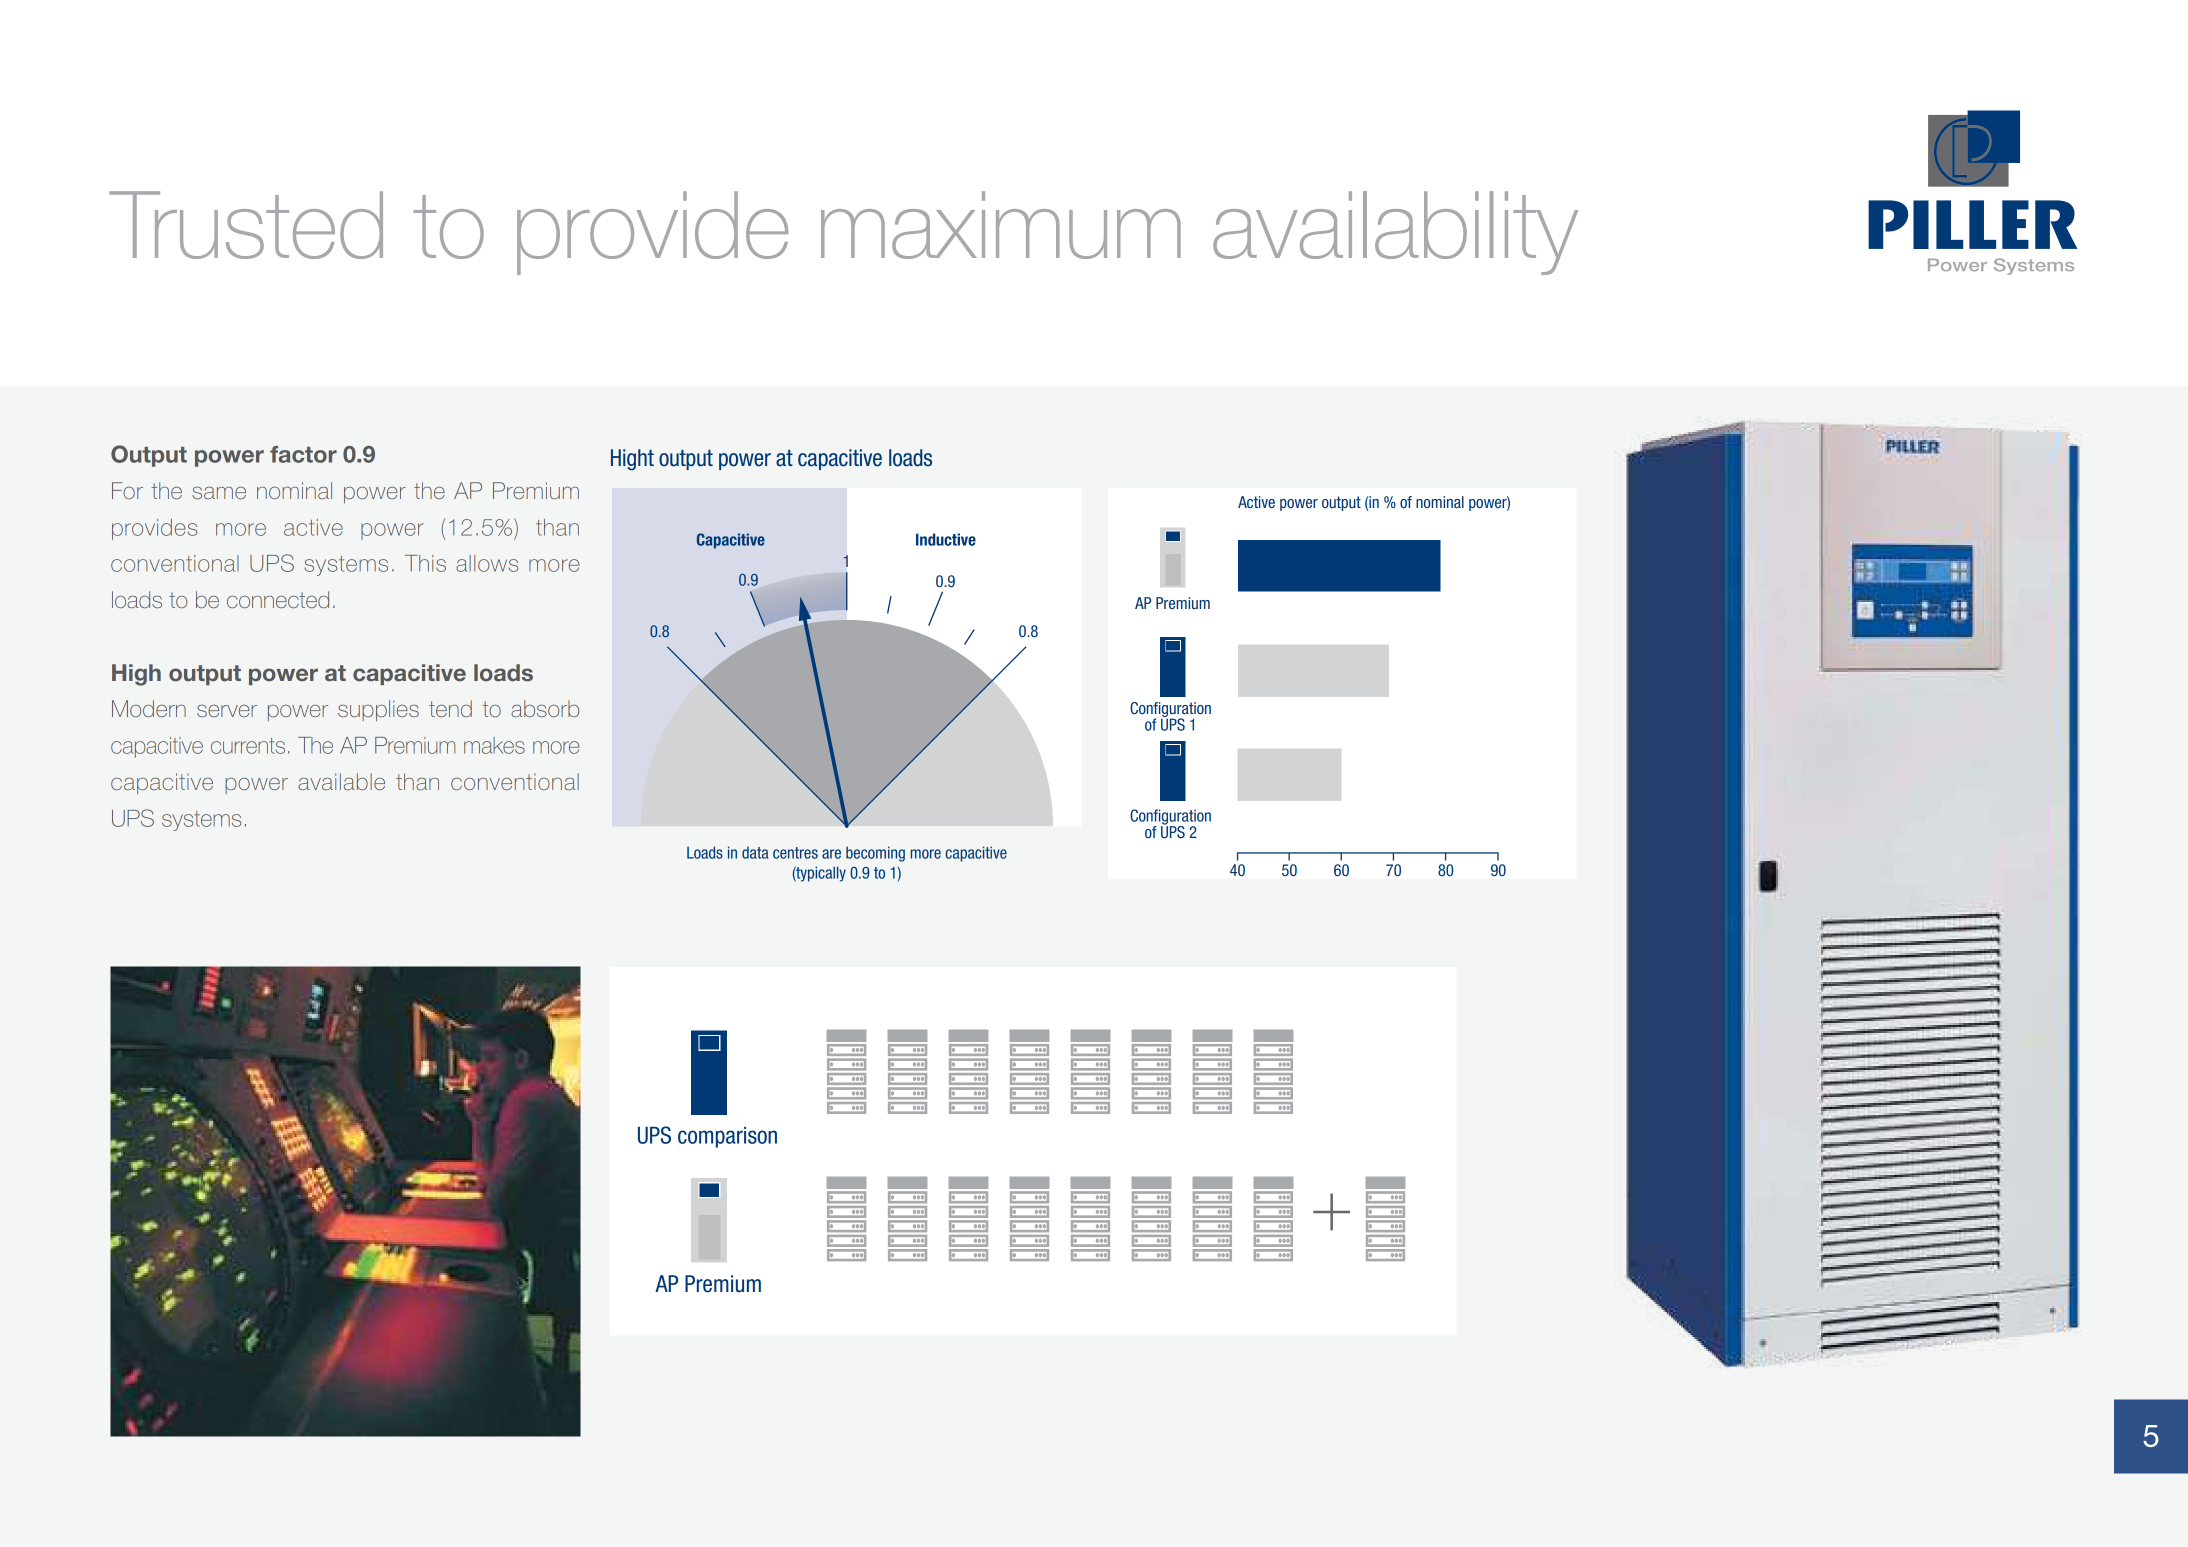 The width and height of the page is (2188, 1547). I want to click on are, so click(831, 854).
